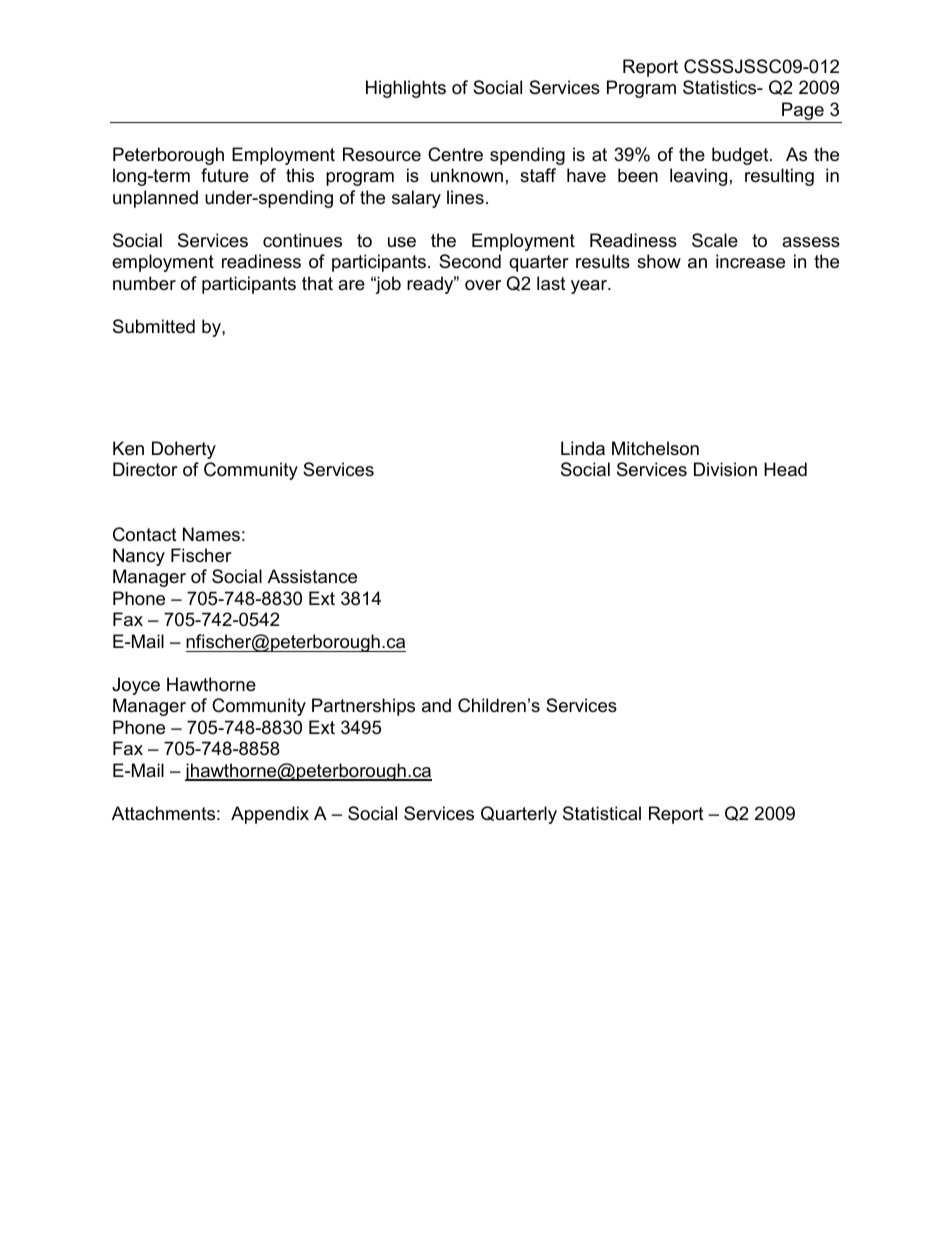 The image size is (952, 1233). I want to click on Nancy, so click(139, 557).
